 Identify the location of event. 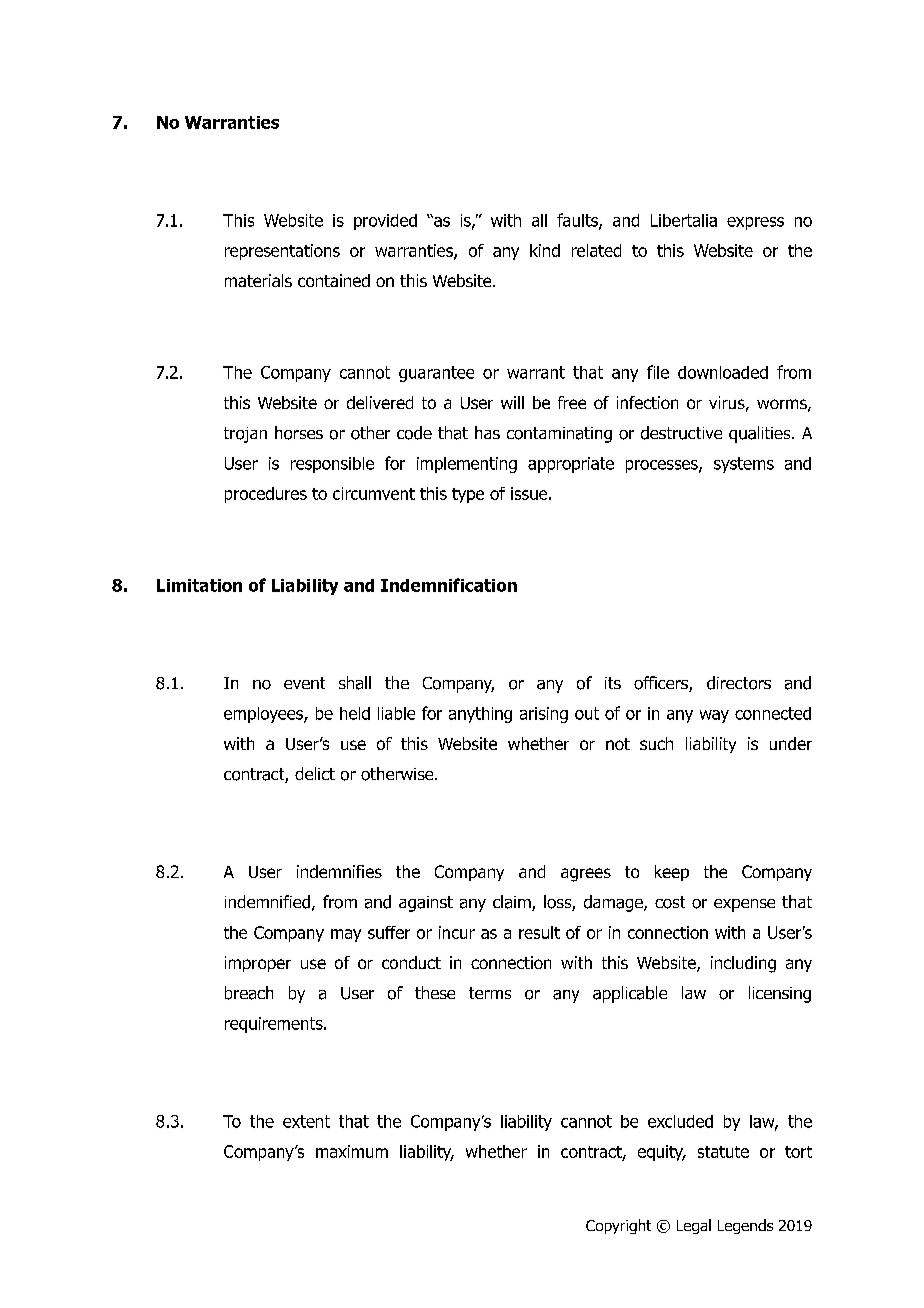
(304, 683).
